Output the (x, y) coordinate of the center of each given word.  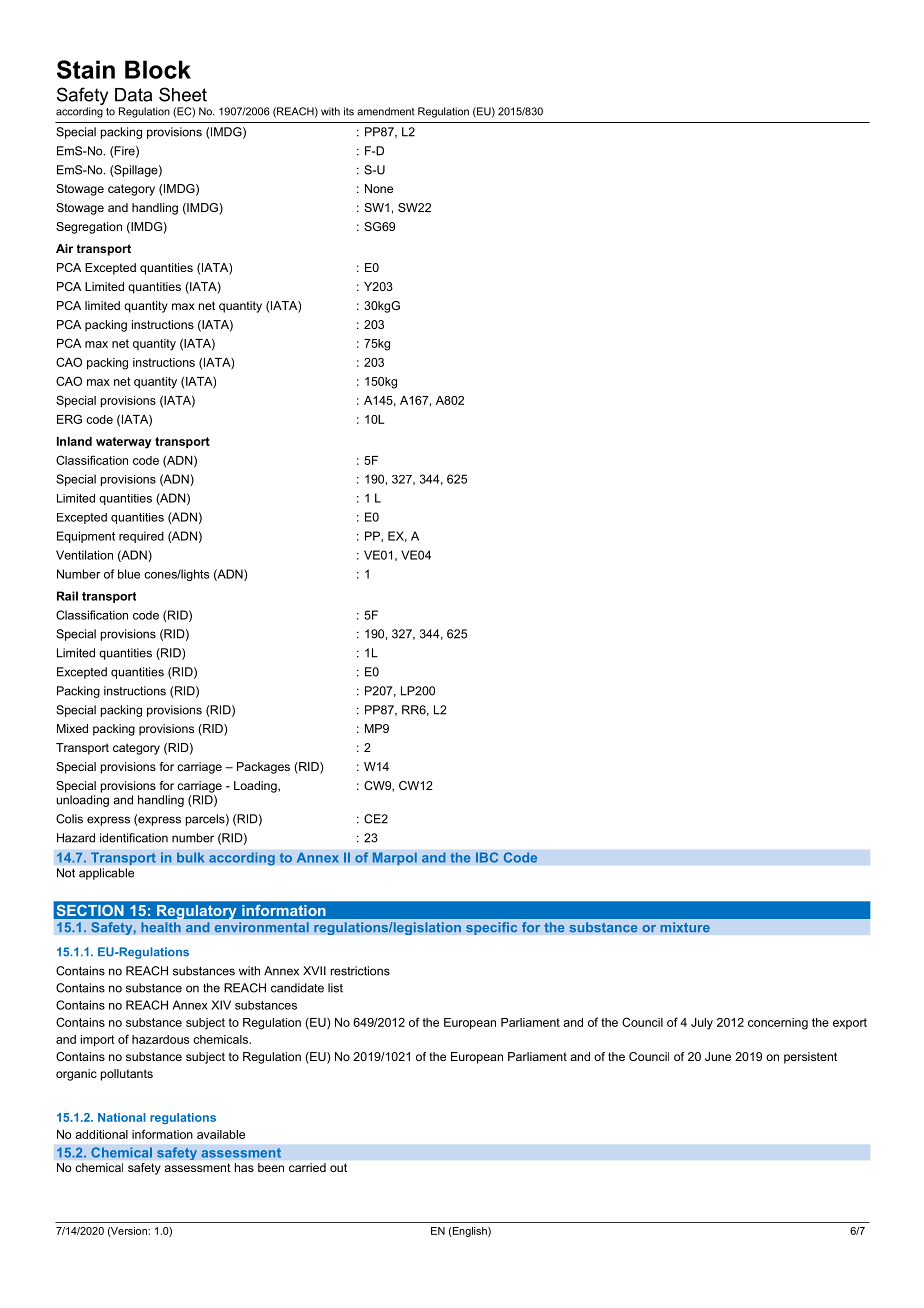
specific (491, 928)
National (122, 1117)
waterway (124, 443)
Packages (263, 768)
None (379, 188)
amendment (386, 111)
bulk (191, 857)
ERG (69, 419)
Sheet (183, 94)
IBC (487, 857)
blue (129, 574)
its (349, 111)
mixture (685, 927)
